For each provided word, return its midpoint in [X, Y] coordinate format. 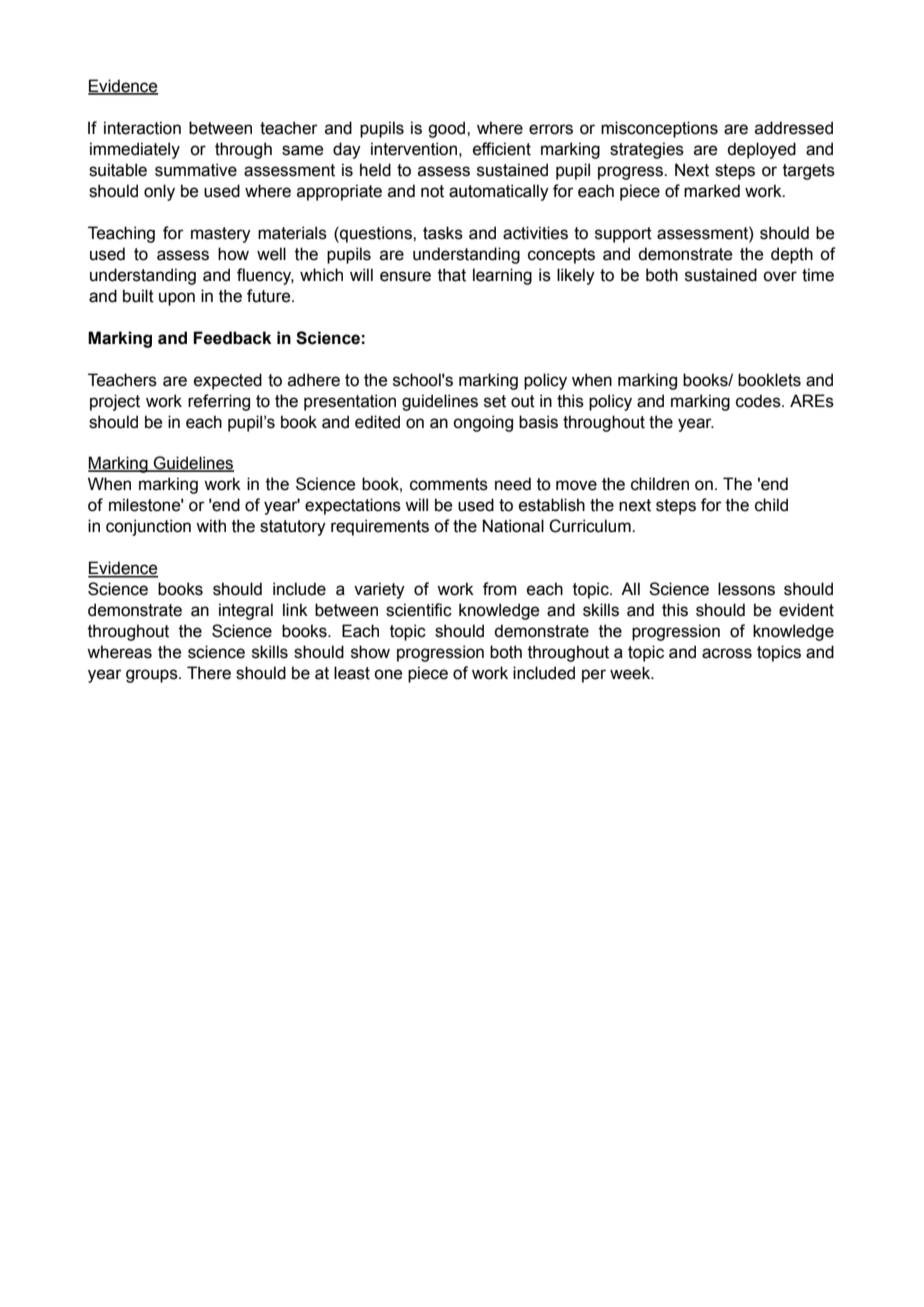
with [211, 526]
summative [196, 170]
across [727, 653]
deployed [761, 150]
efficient [502, 149]
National [513, 526]
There [209, 673]
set [495, 401]
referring [219, 402]
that [452, 275]
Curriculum [591, 526]
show [370, 652]
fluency [265, 276]
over [780, 276]
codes [759, 401]
